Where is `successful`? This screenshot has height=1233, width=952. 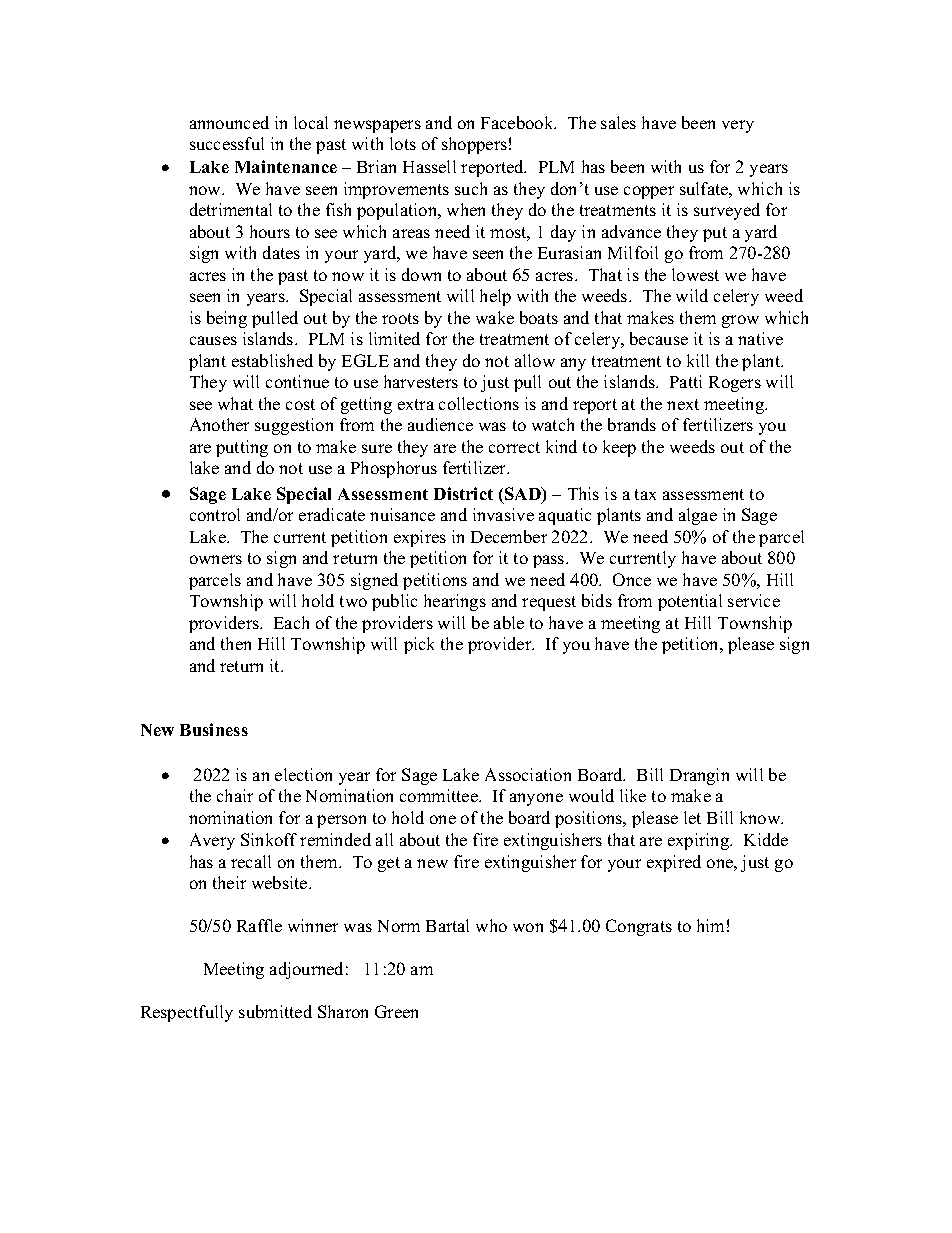 successful is located at coordinates (227, 143).
